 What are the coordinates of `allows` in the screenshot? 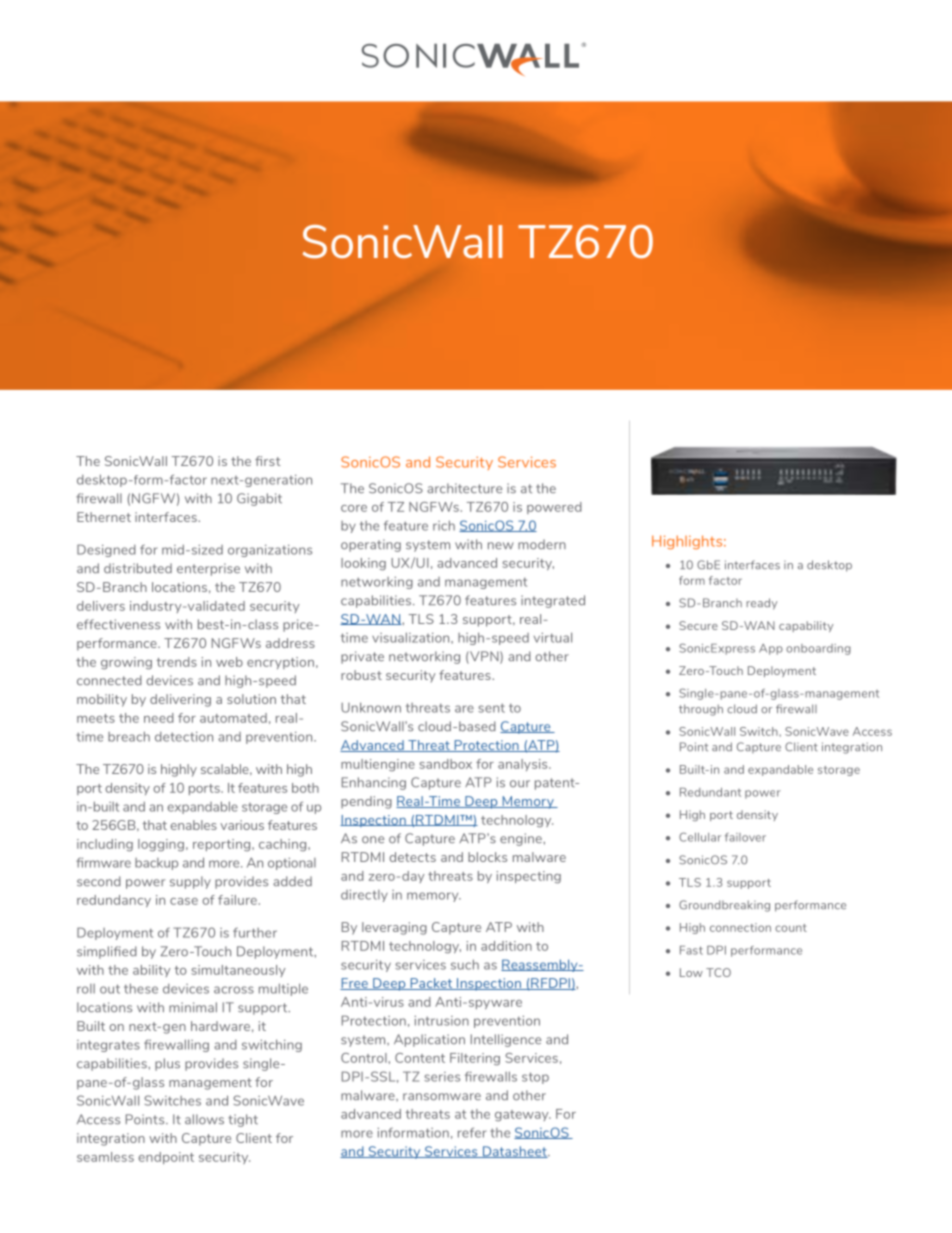 It's located at (204, 1119).
